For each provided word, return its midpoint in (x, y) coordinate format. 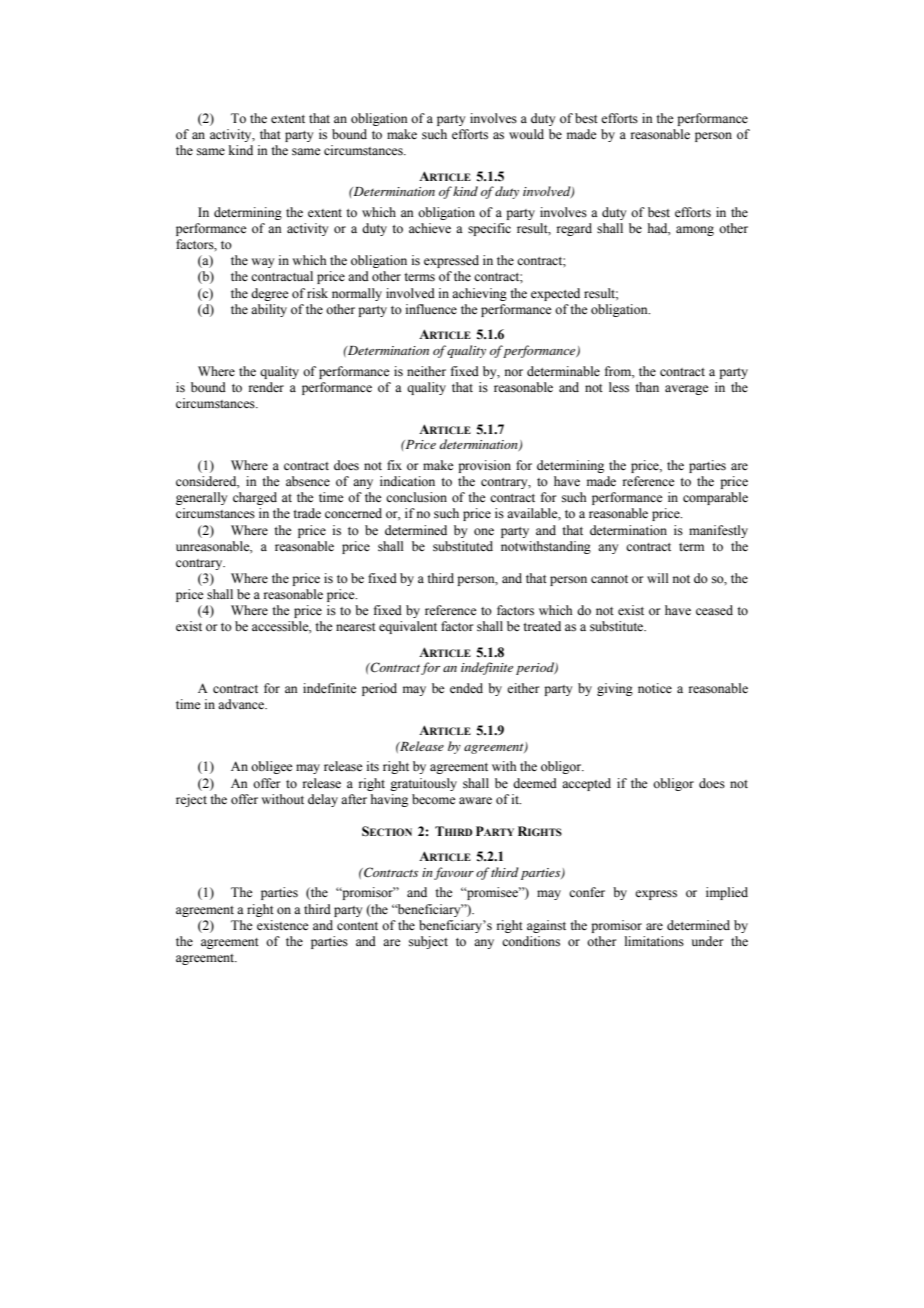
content (357, 926)
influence (431, 309)
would (526, 134)
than (647, 387)
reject (191, 800)
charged (255, 498)
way (262, 263)
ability (269, 310)
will (657, 578)
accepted (586, 784)
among (695, 231)
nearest (356, 627)
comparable (715, 498)
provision (484, 466)
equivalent (408, 627)
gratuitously (423, 784)
